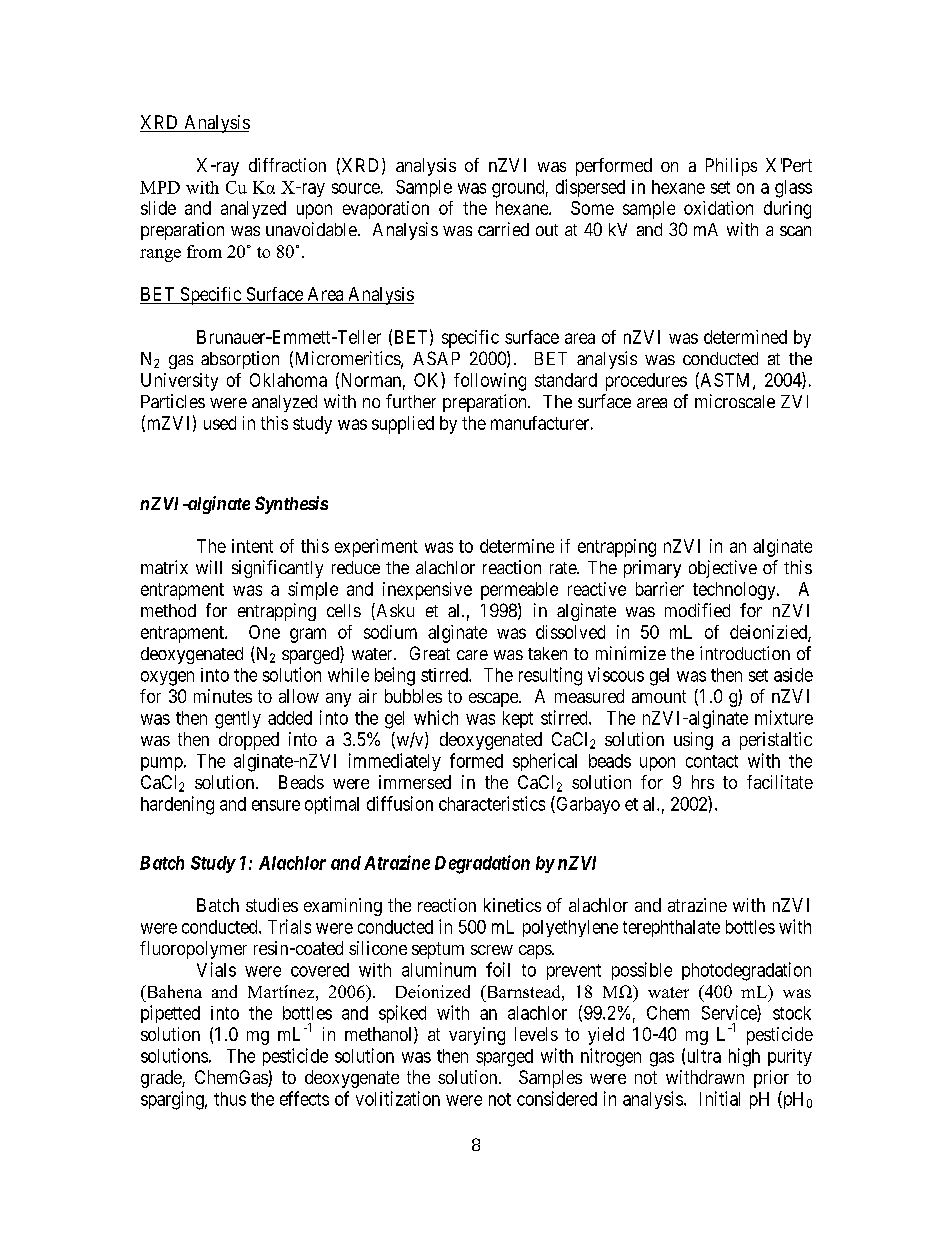 This image has width=952, height=1233. Describe the element at coordinates (249, 741) in the image. I see `dropped` at that location.
